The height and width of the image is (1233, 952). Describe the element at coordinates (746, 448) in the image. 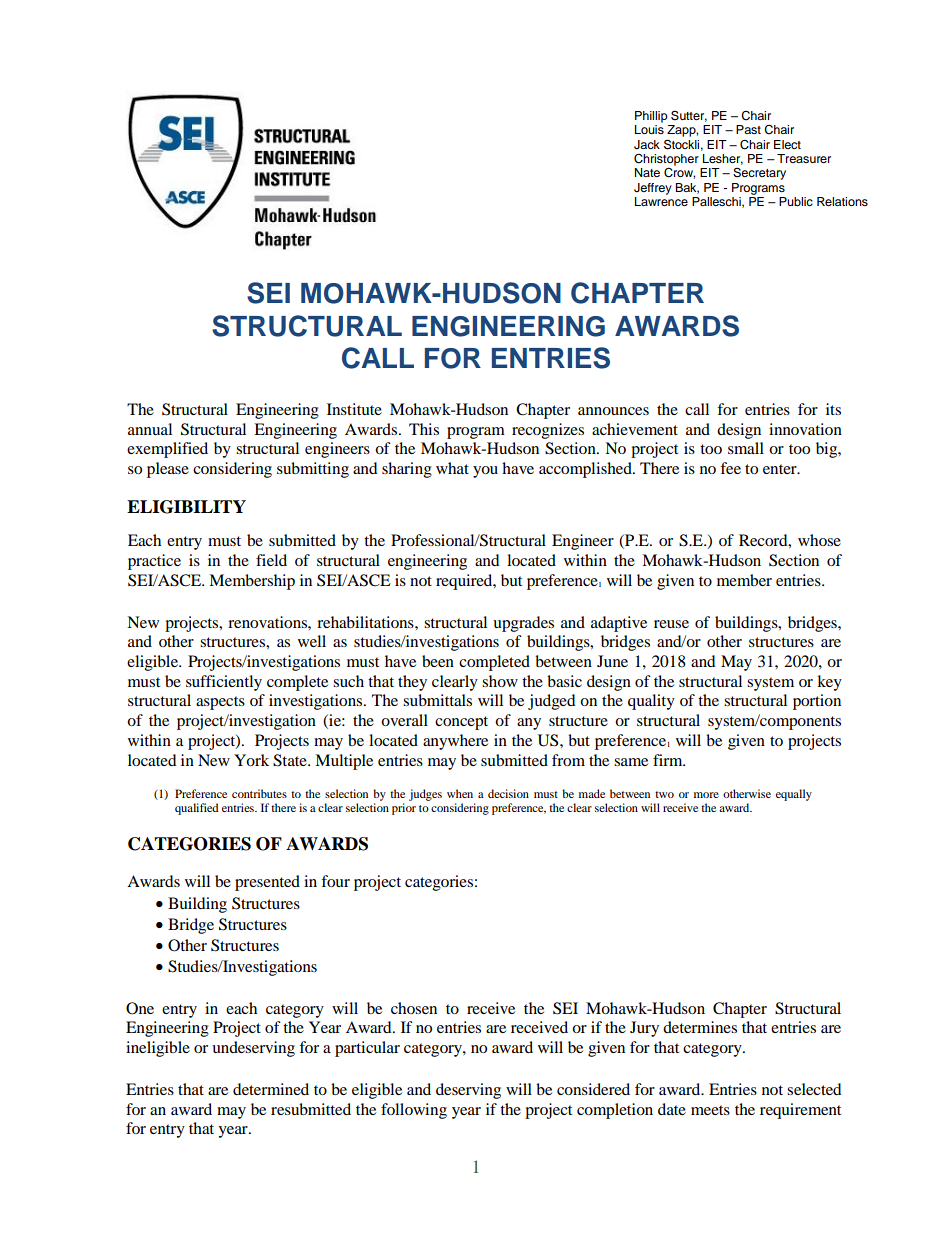

I see `small` at that location.
